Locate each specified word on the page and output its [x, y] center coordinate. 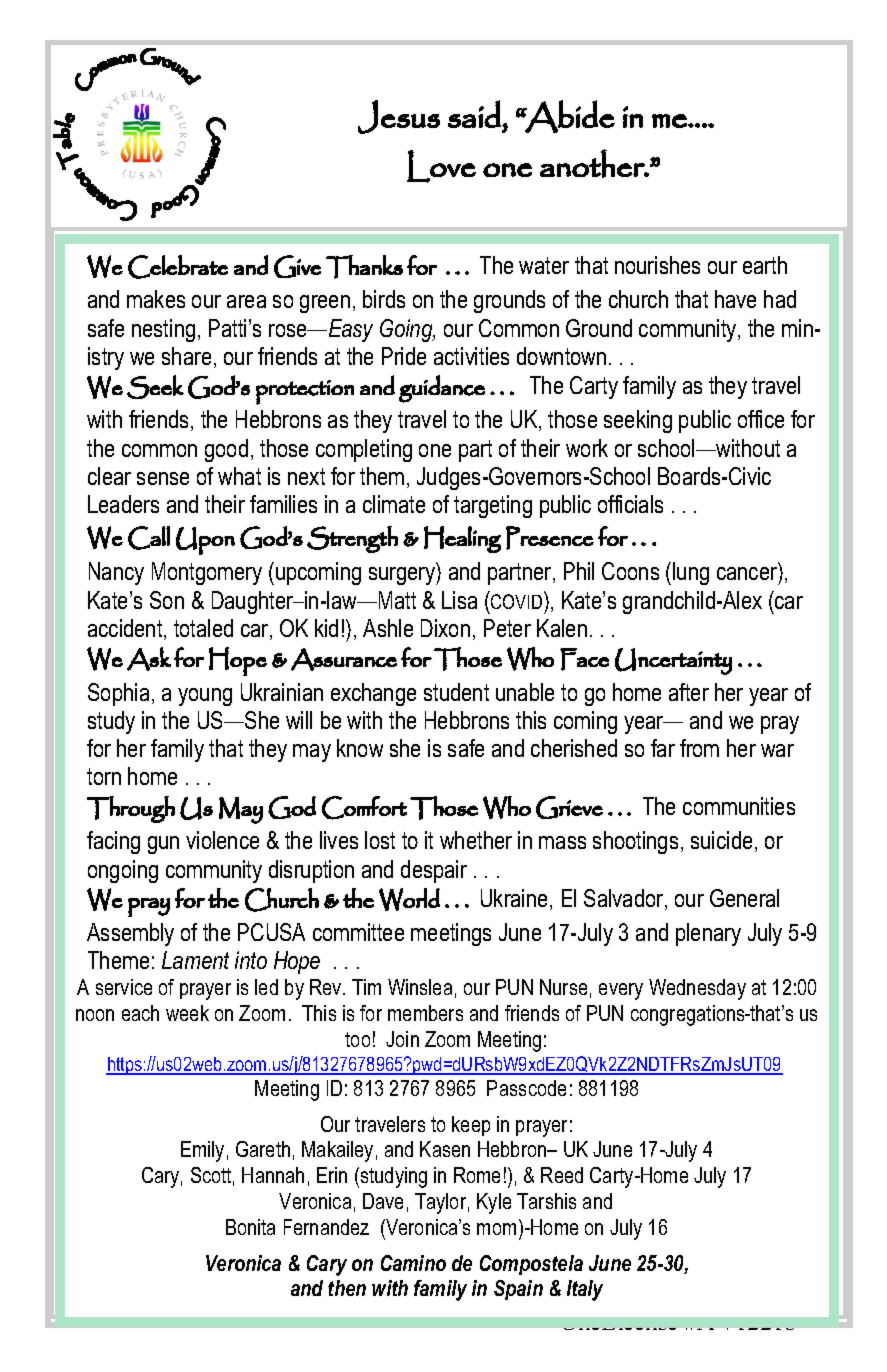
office [761, 419]
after [689, 692]
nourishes [657, 265]
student [456, 692]
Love [441, 166]
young [205, 697]
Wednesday [697, 989]
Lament [195, 960]
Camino [413, 1263]
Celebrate [178, 267]
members [425, 1013]
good [226, 450]
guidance [442, 389]
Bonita [250, 1227]
